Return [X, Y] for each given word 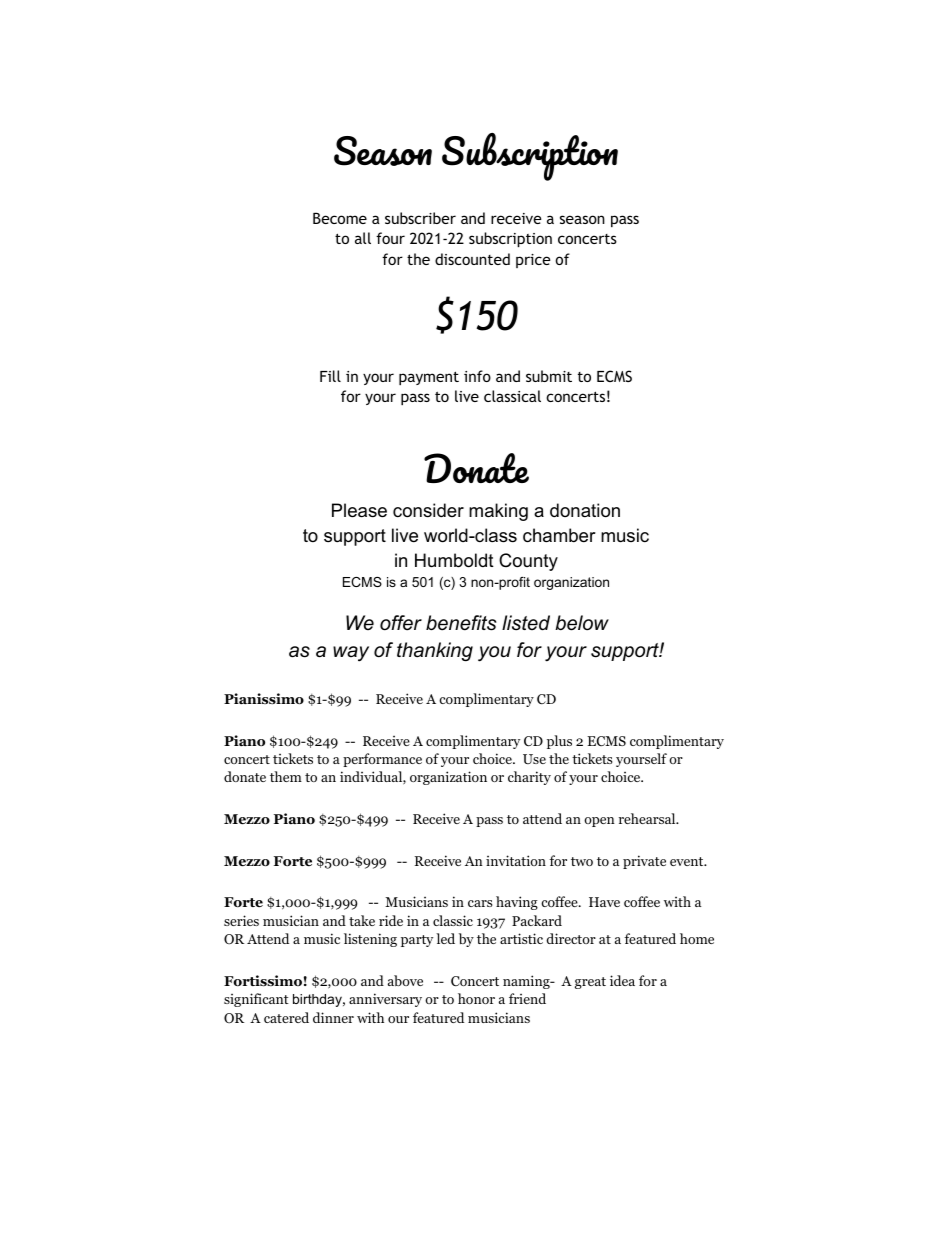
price [533, 261]
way [351, 654]
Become [340, 218]
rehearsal [648, 818]
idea [622, 980]
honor [476, 998]
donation [585, 510]
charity [529, 778]
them [286, 776]
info [477, 376]
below [582, 623]
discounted [472, 259]
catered [286, 1017]
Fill [330, 376]
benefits [461, 623]
